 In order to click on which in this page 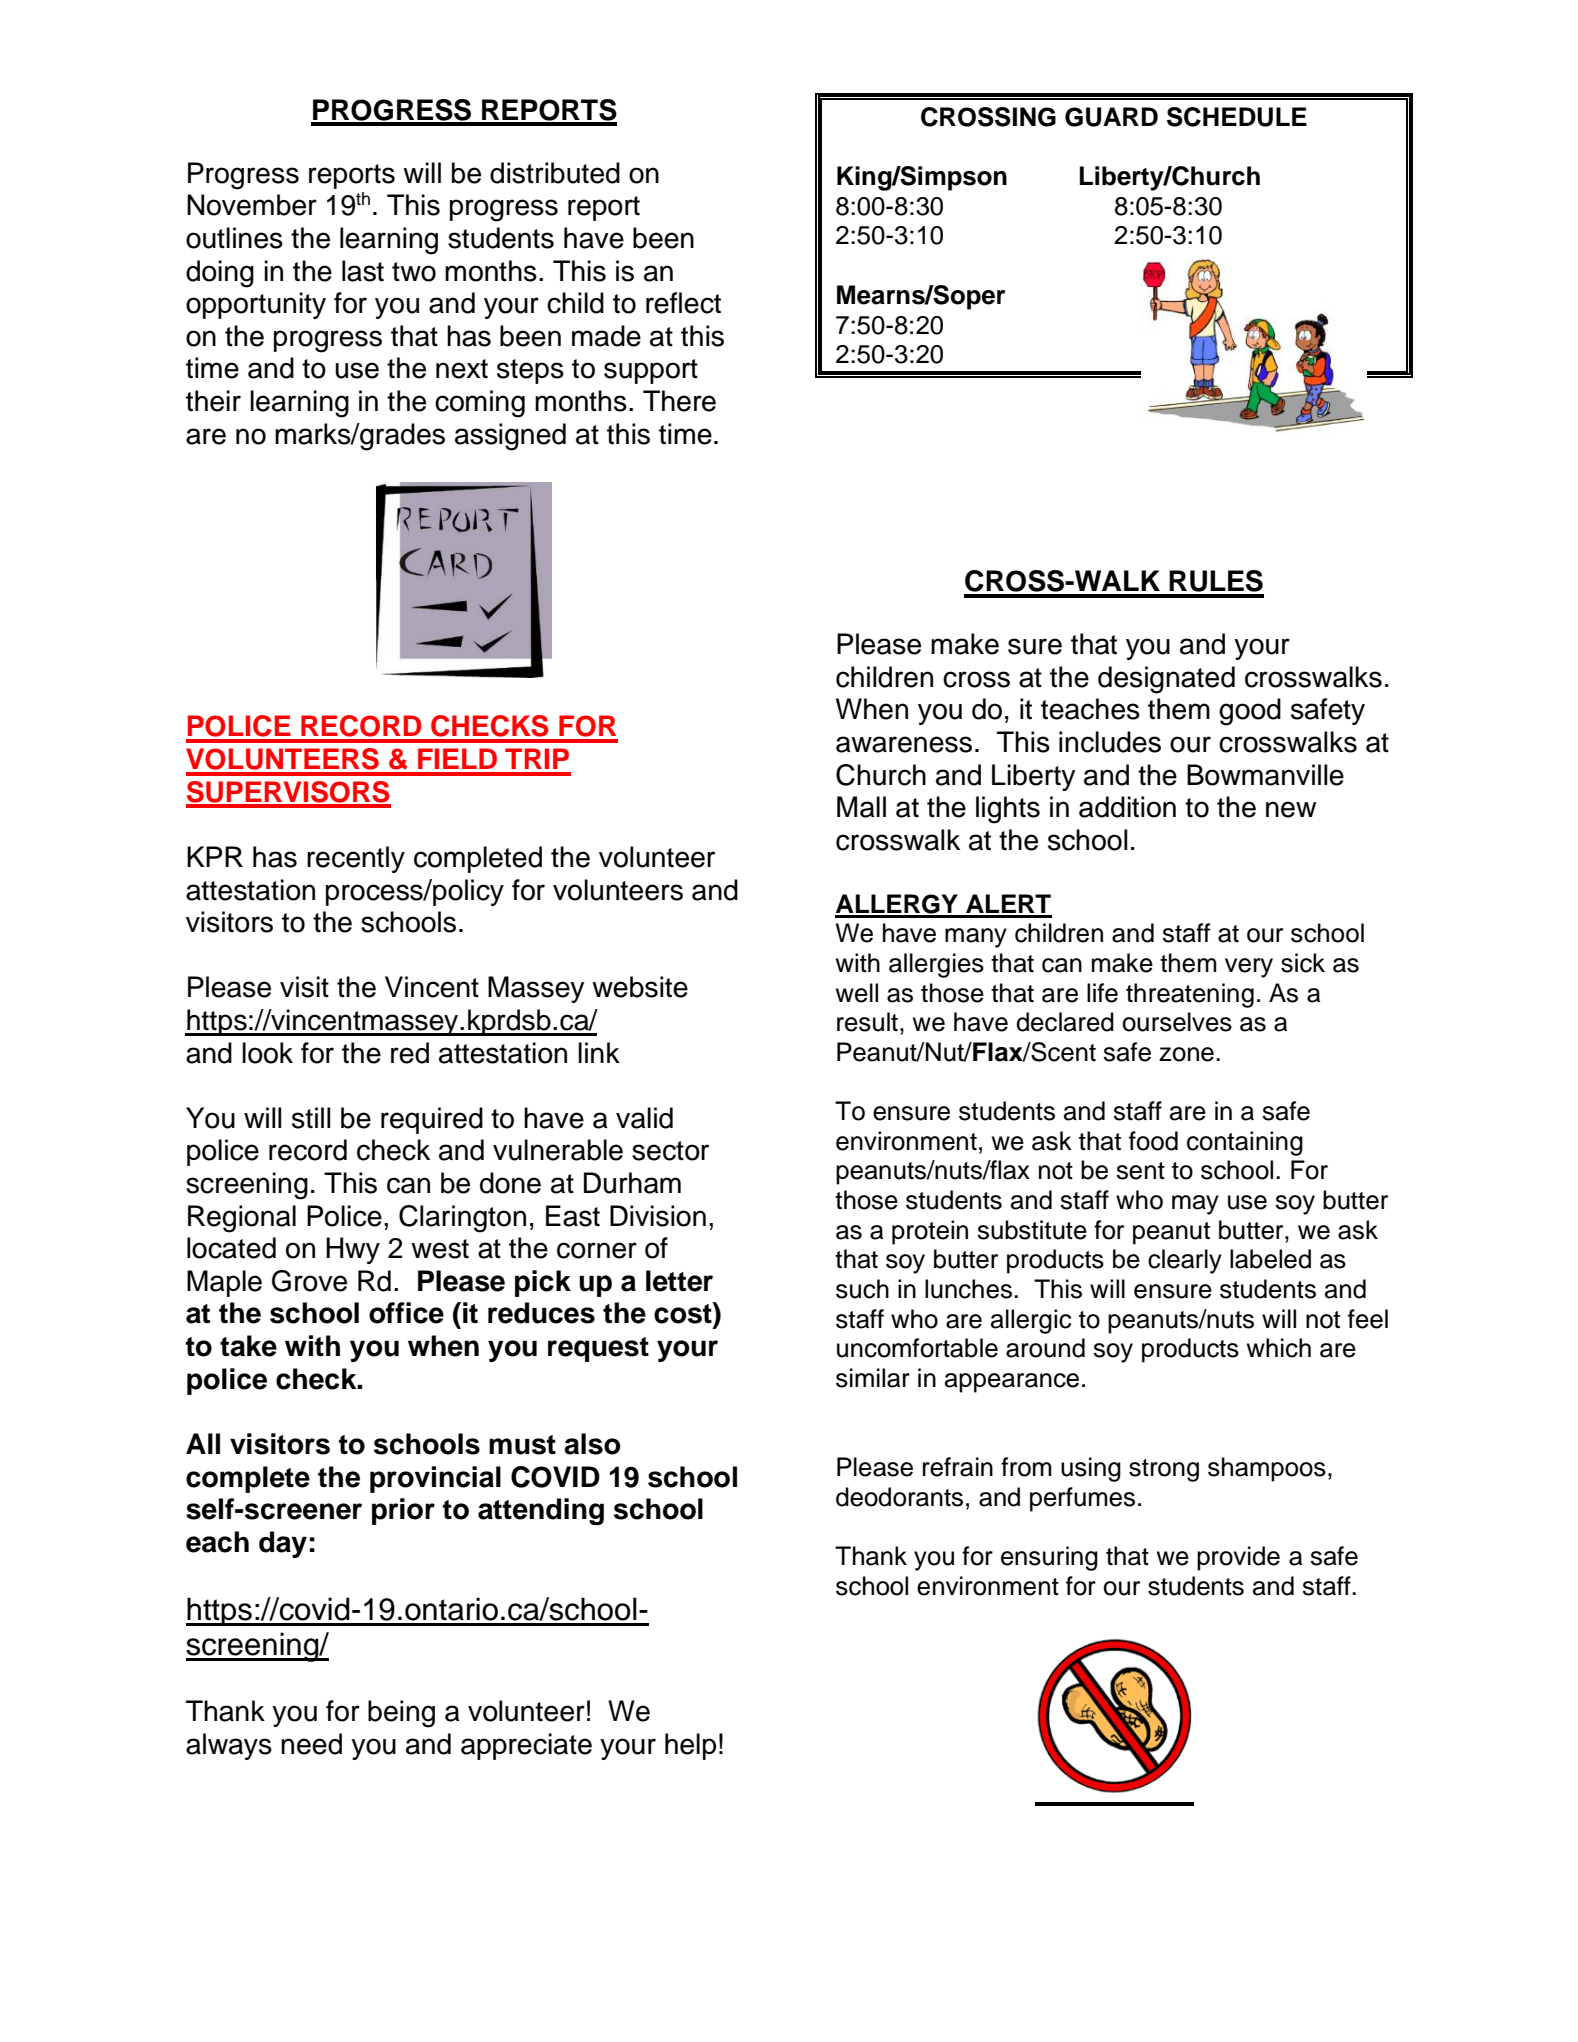, I will do `click(1279, 1348)`.
